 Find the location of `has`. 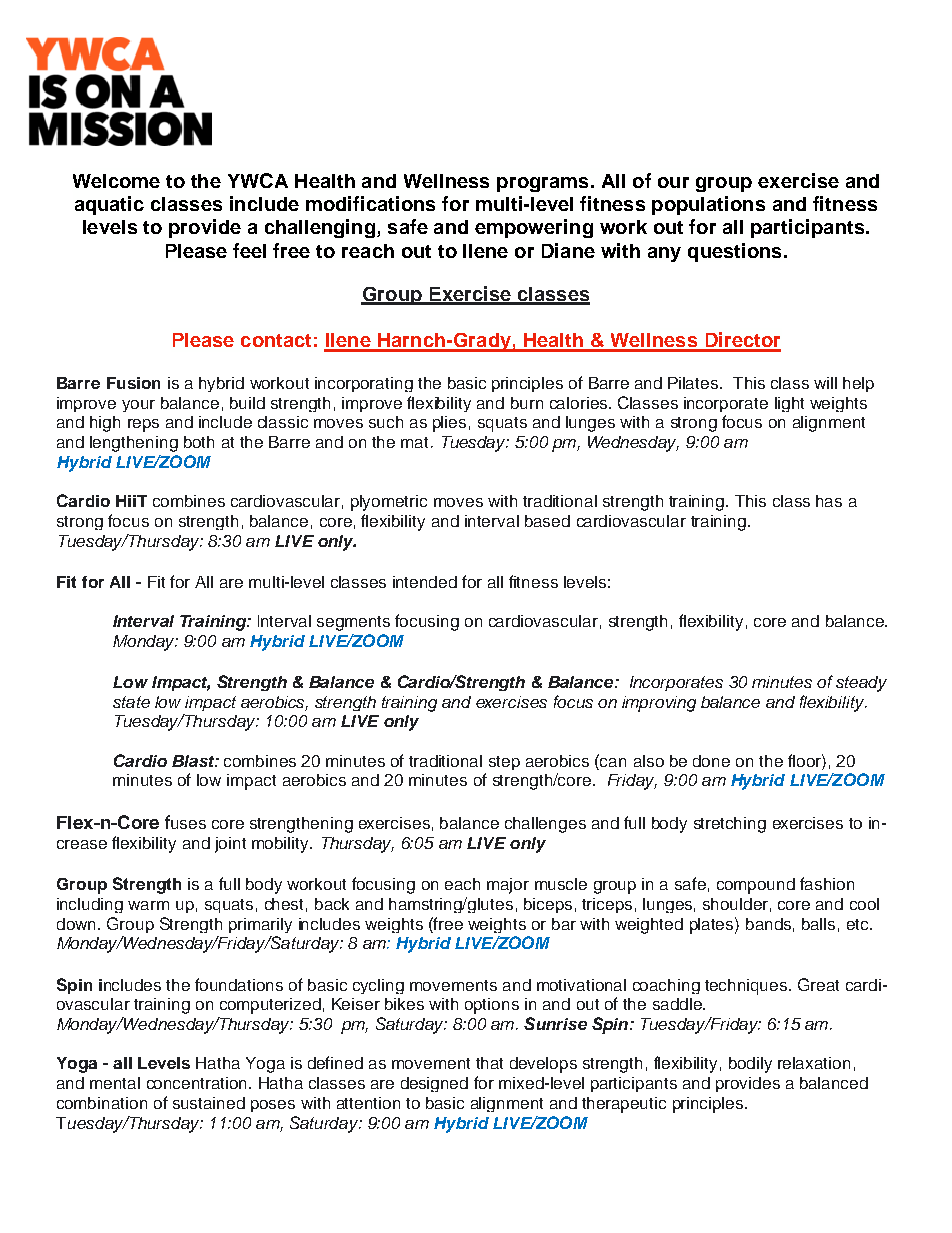

has is located at coordinates (829, 501).
